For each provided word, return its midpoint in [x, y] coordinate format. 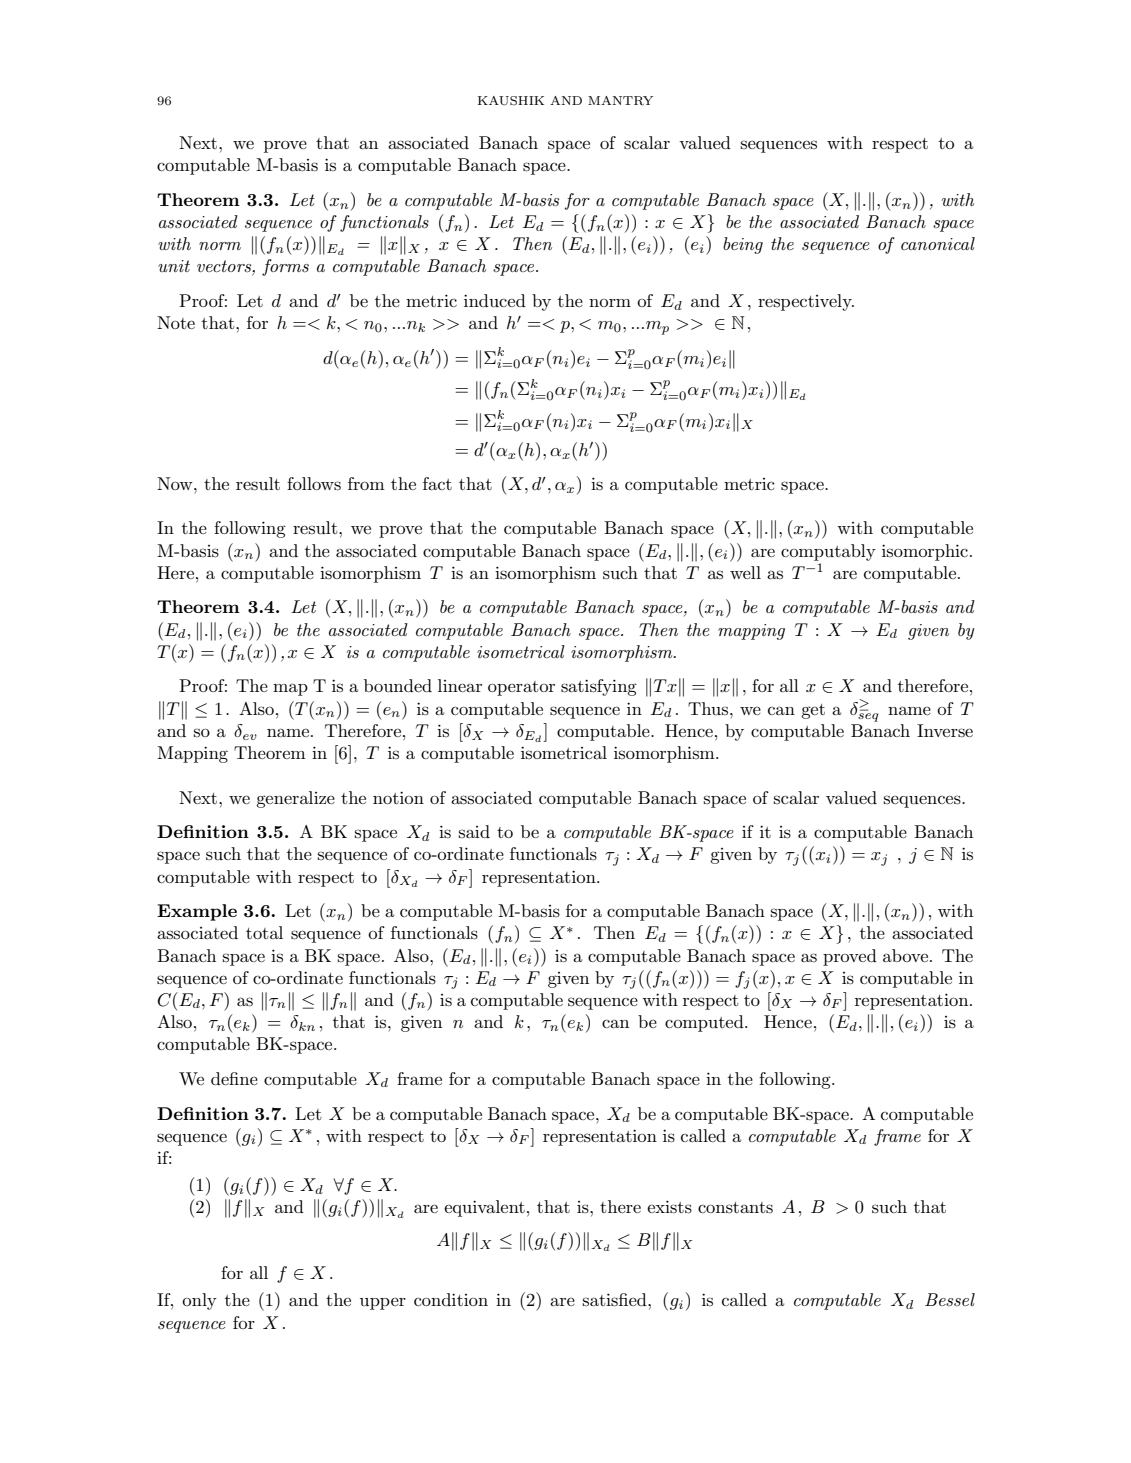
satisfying [599, 687]
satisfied [616, 1300]
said [474, 831]
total [264, 932]
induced [495, 300]
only [199, 1301]
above [907, 955]
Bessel [950, 1299]
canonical [938, 243]
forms [285, 267]
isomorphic [925, 552]
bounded [398, 685]
